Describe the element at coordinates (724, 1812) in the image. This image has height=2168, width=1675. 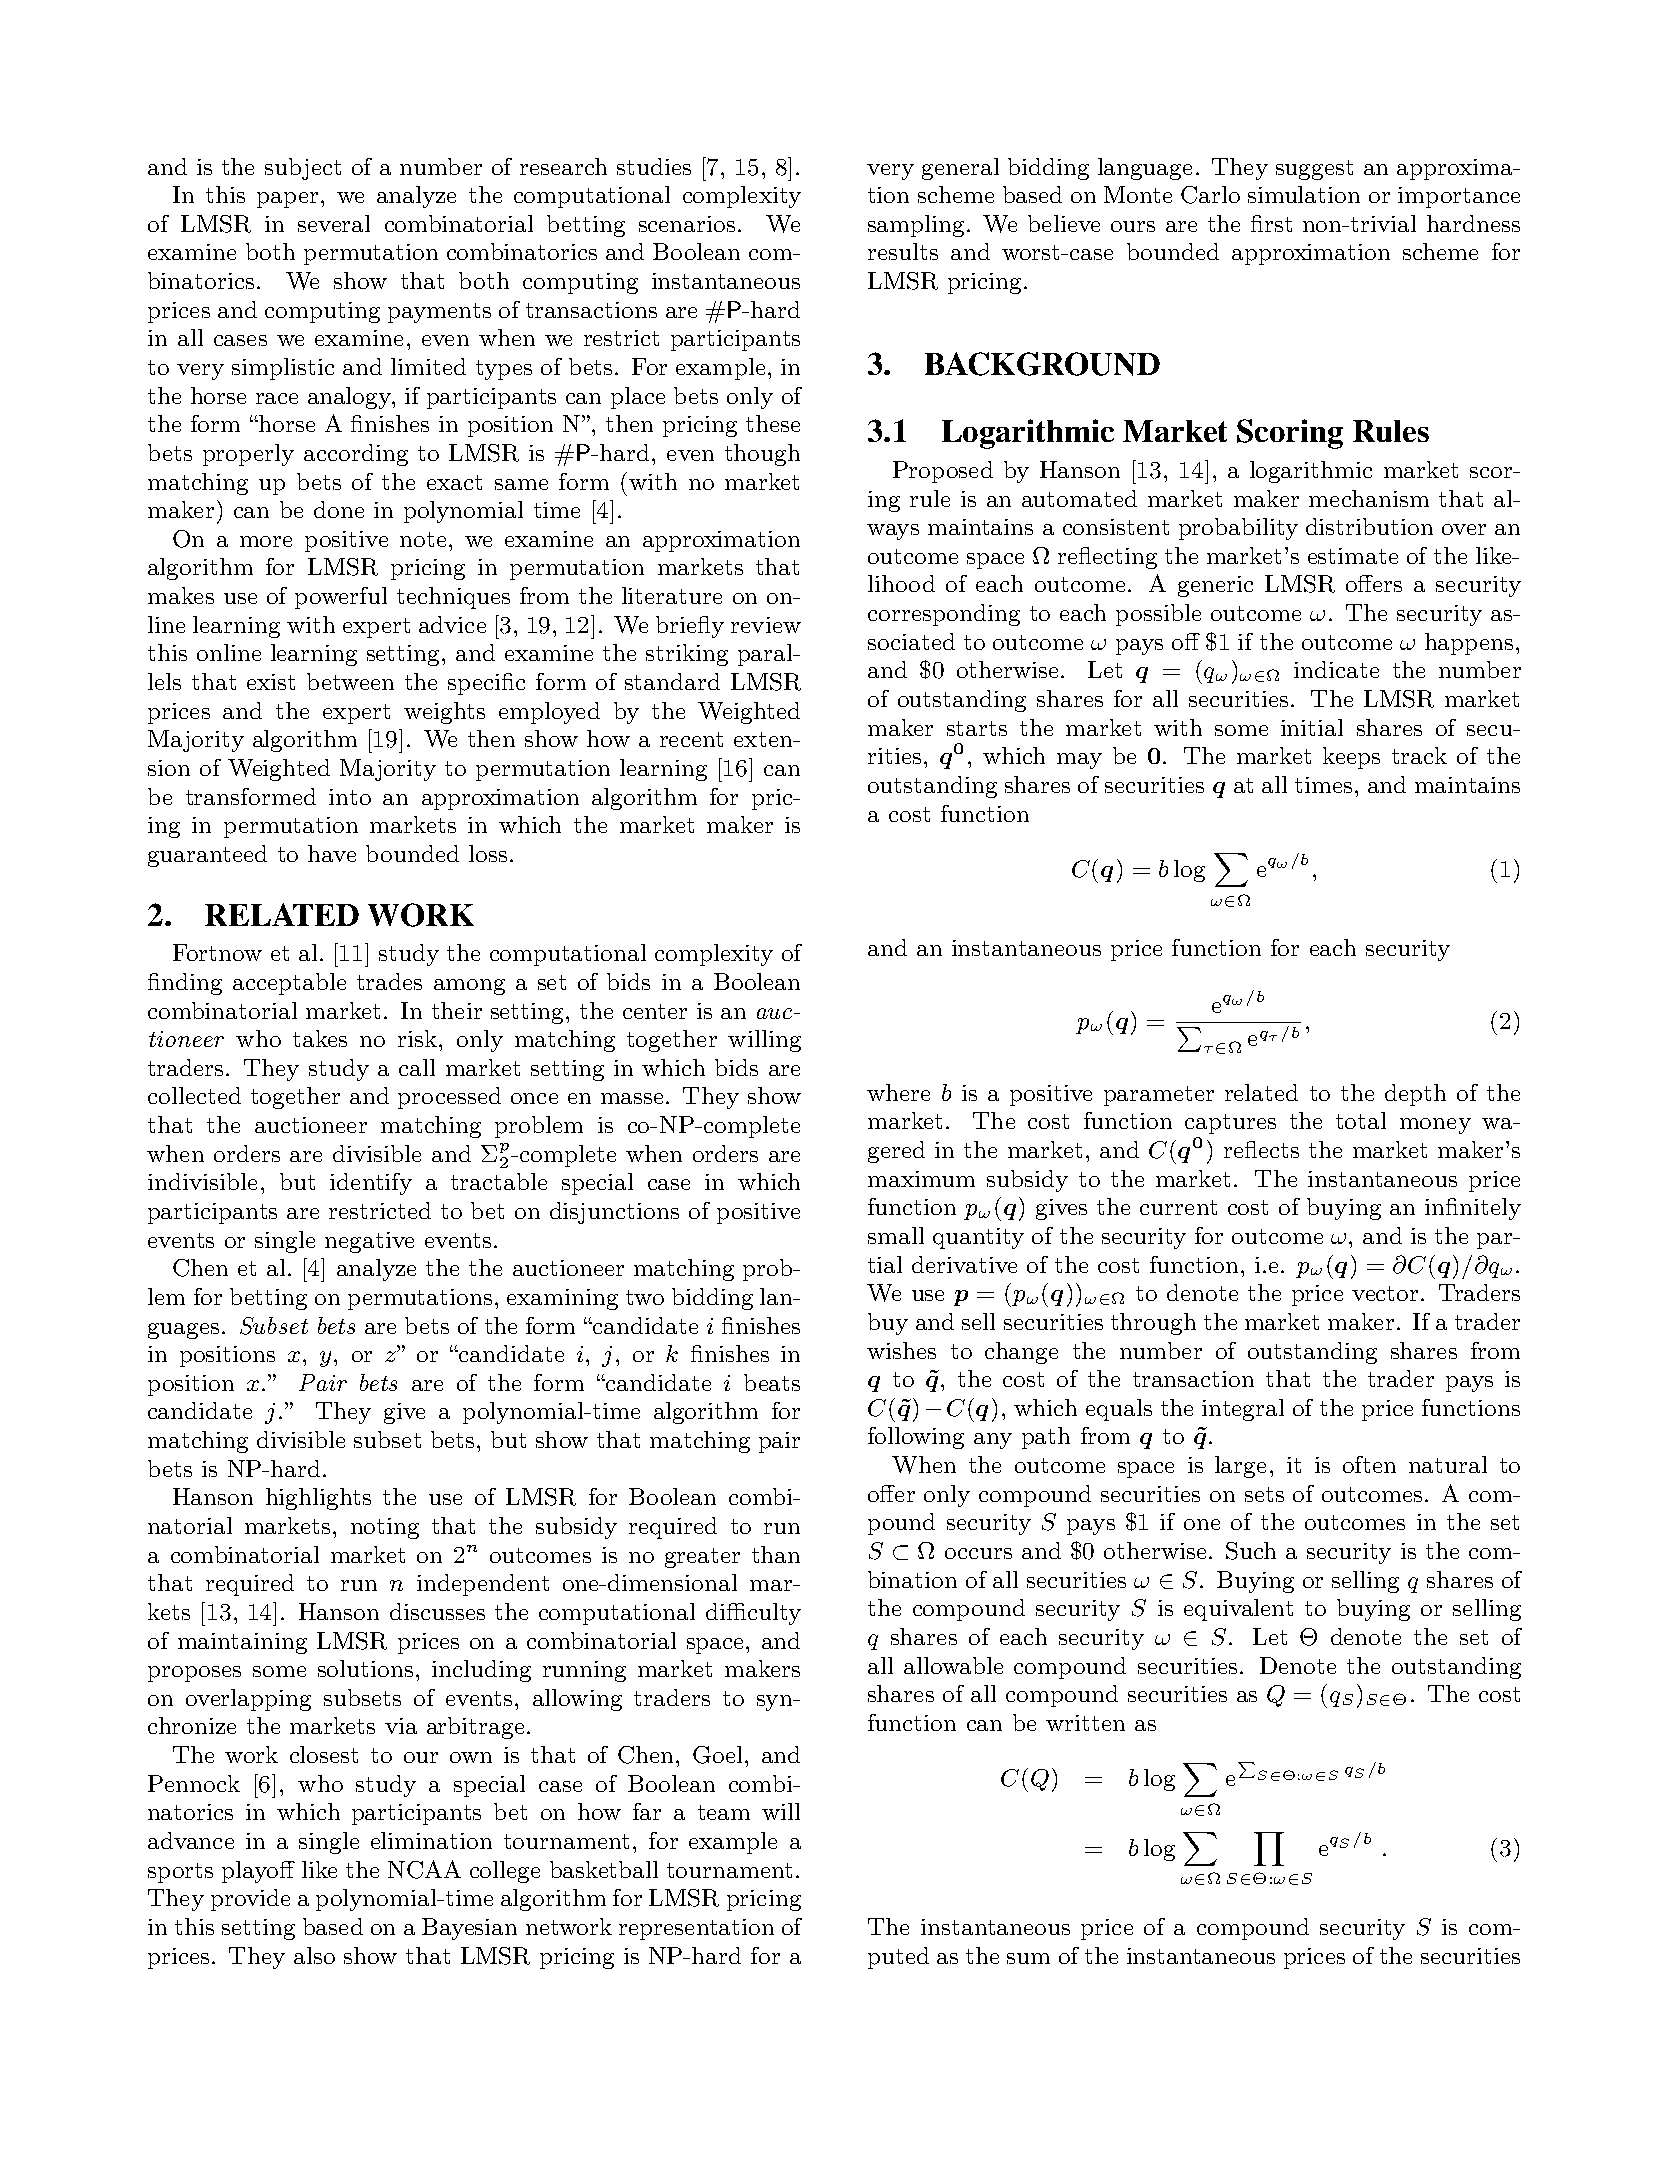
I see `team` at that location.
